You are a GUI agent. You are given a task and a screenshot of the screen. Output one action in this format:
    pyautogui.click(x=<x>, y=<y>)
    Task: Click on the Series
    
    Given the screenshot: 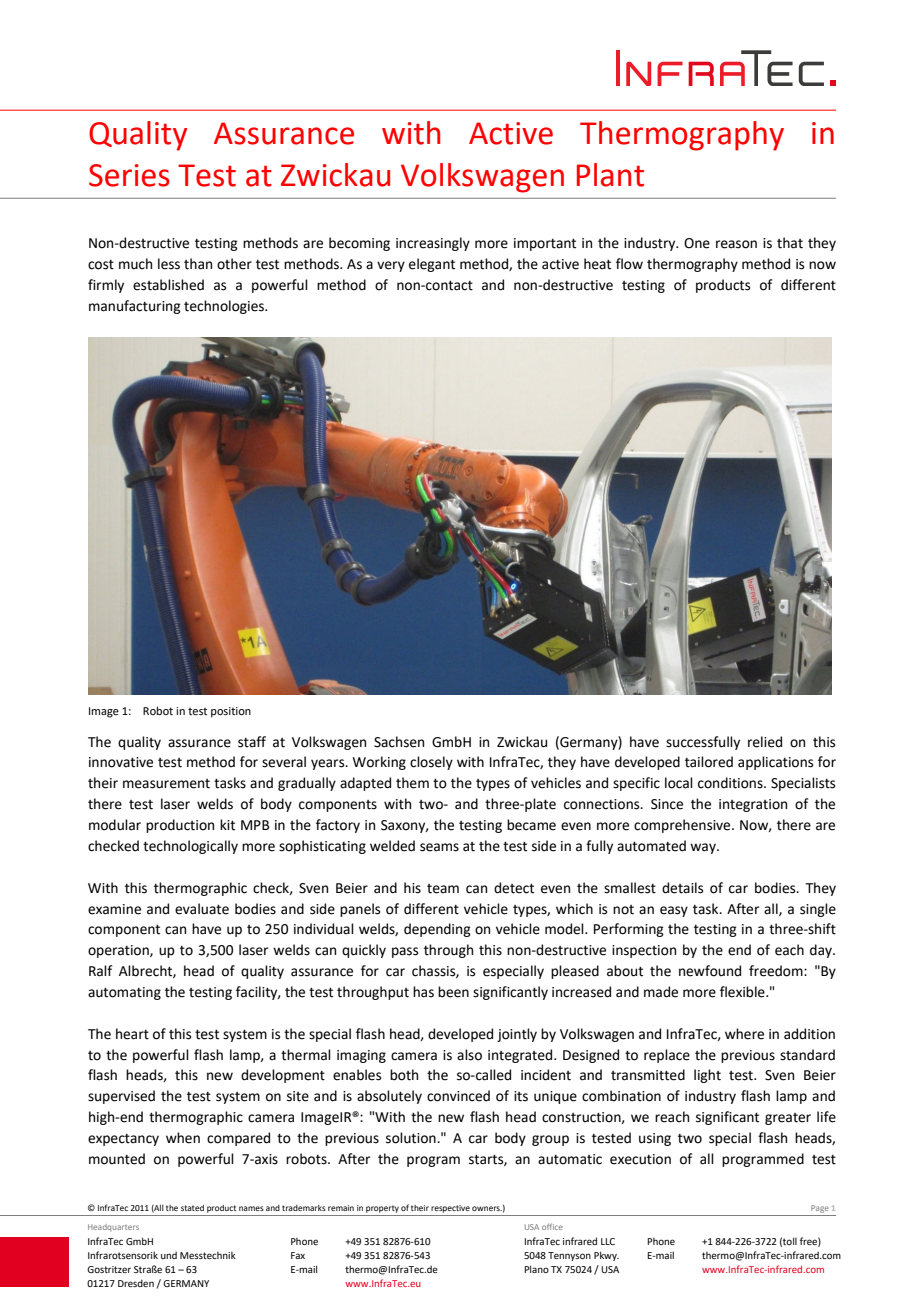 What is the action you would take?
    pyautogui.click(x=129, y=175)
